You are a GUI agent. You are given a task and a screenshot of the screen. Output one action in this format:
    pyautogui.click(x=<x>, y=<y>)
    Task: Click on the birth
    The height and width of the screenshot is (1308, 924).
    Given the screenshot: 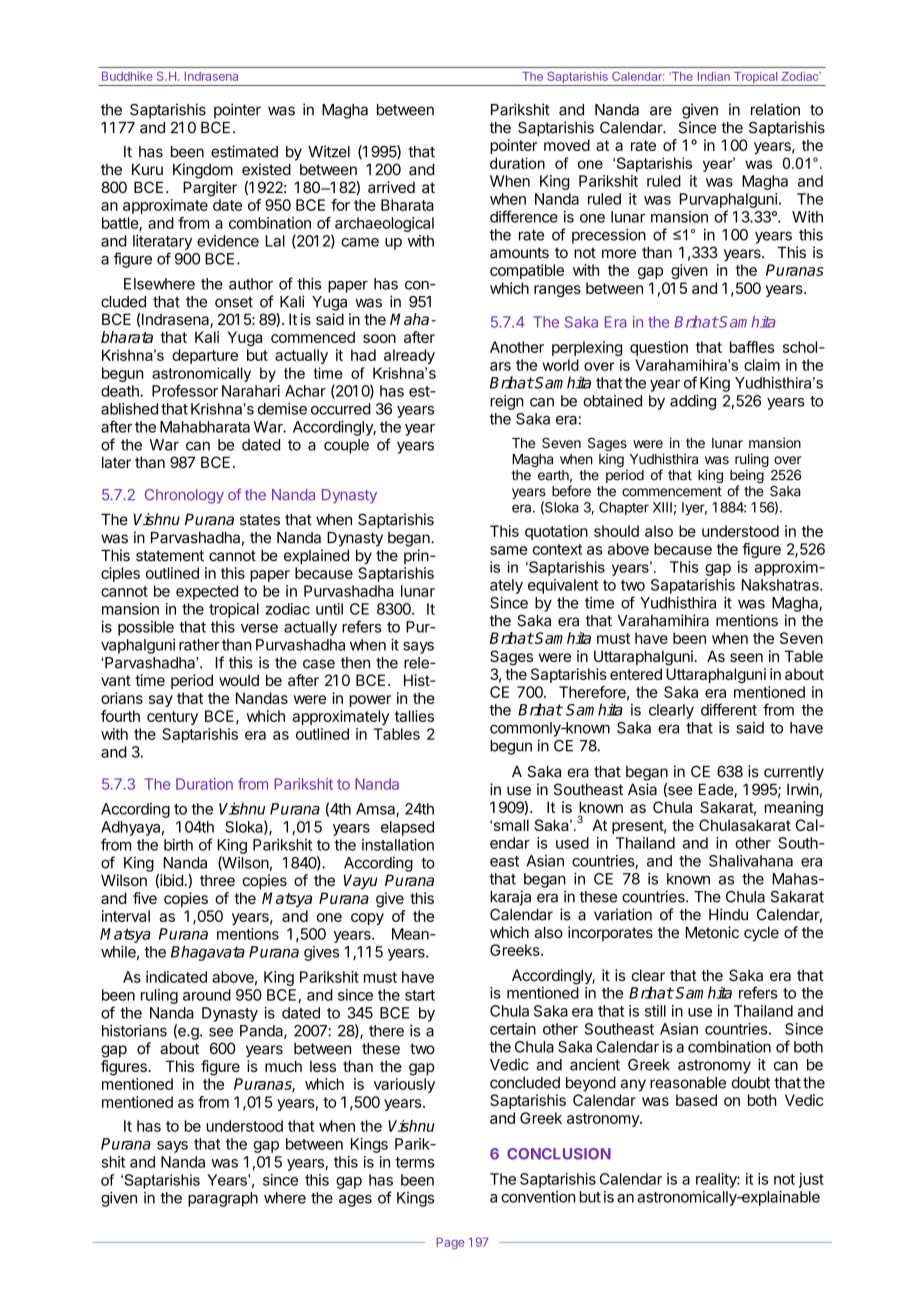 What is the action you would take?
    pyautogui.click(x=178, y=845)
